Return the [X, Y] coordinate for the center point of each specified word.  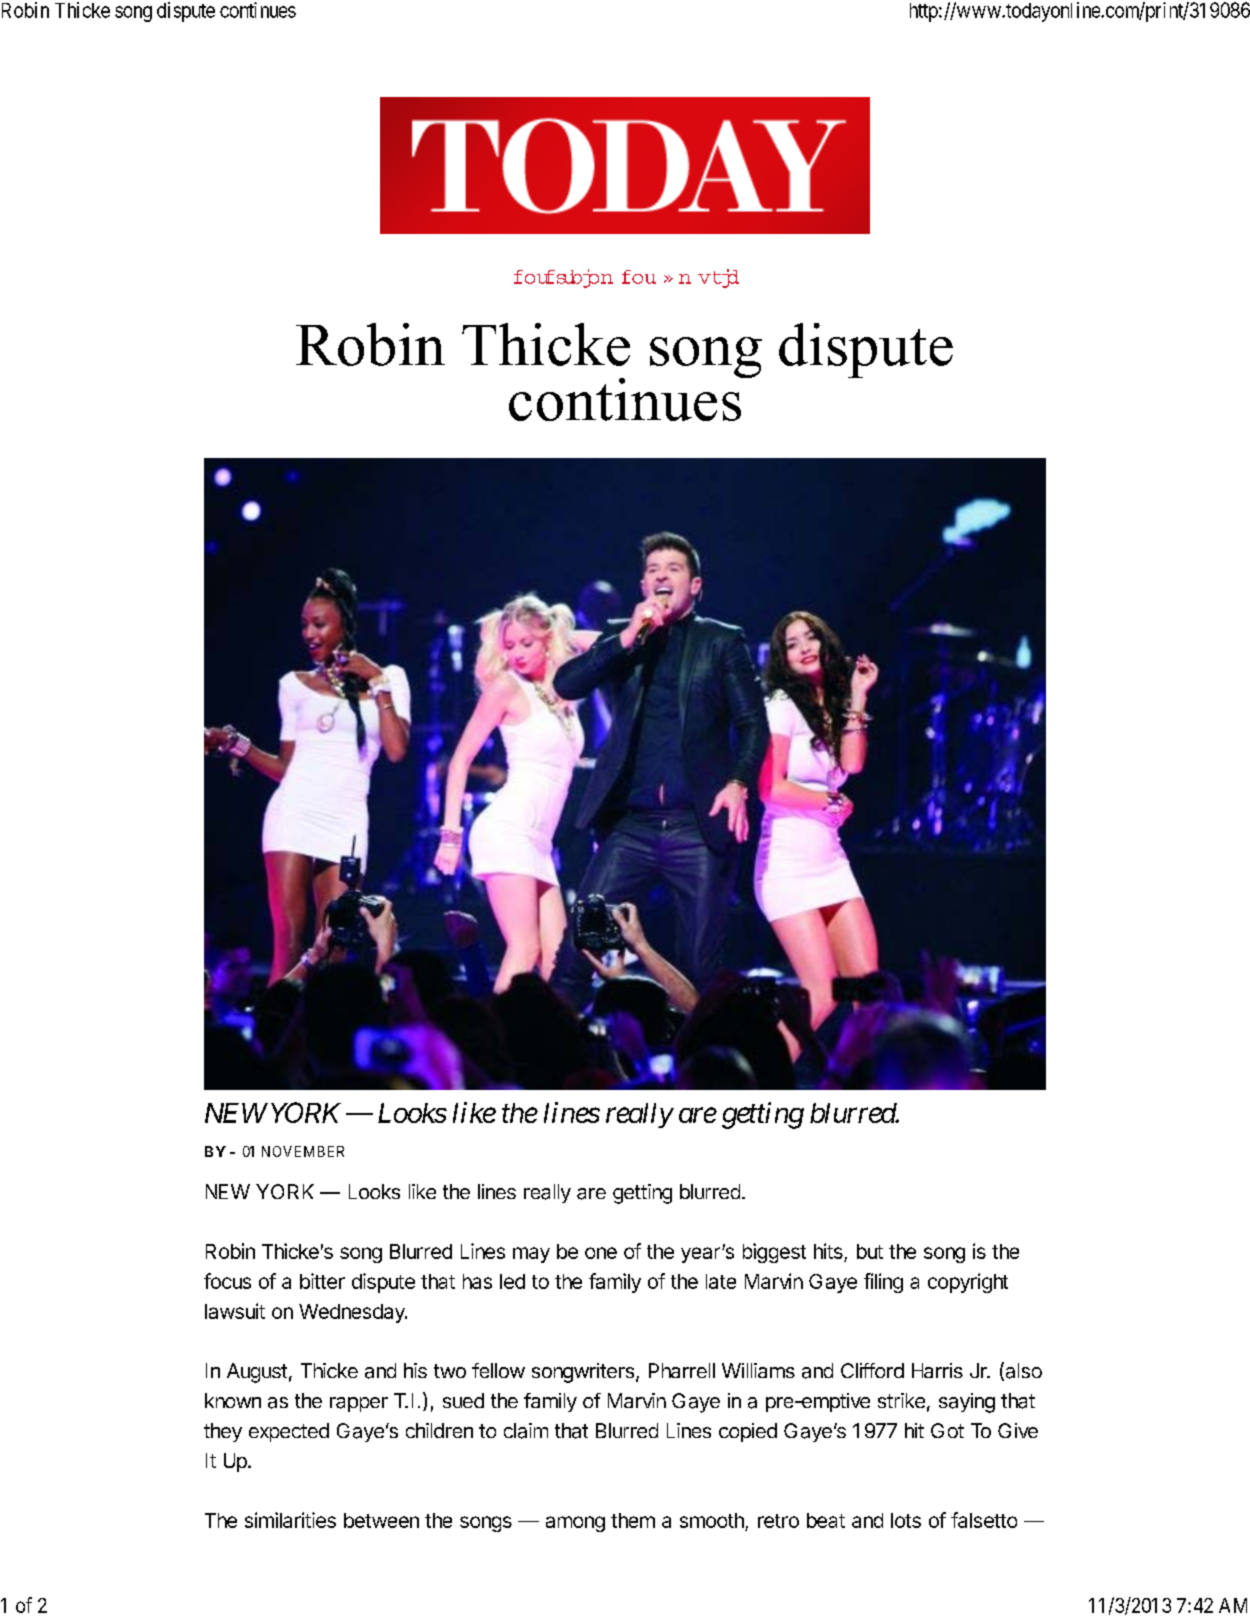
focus [227, 1281]
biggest [774, 1253]
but [870, 1251]
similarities [290, 1520]
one [601, 1253]
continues [258, 10]
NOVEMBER [303, 1151]
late [721, 1281]
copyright [968, 1283]
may [531, 1255]
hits [829, 1252]
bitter [322, 1281]
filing [883, 1283]
